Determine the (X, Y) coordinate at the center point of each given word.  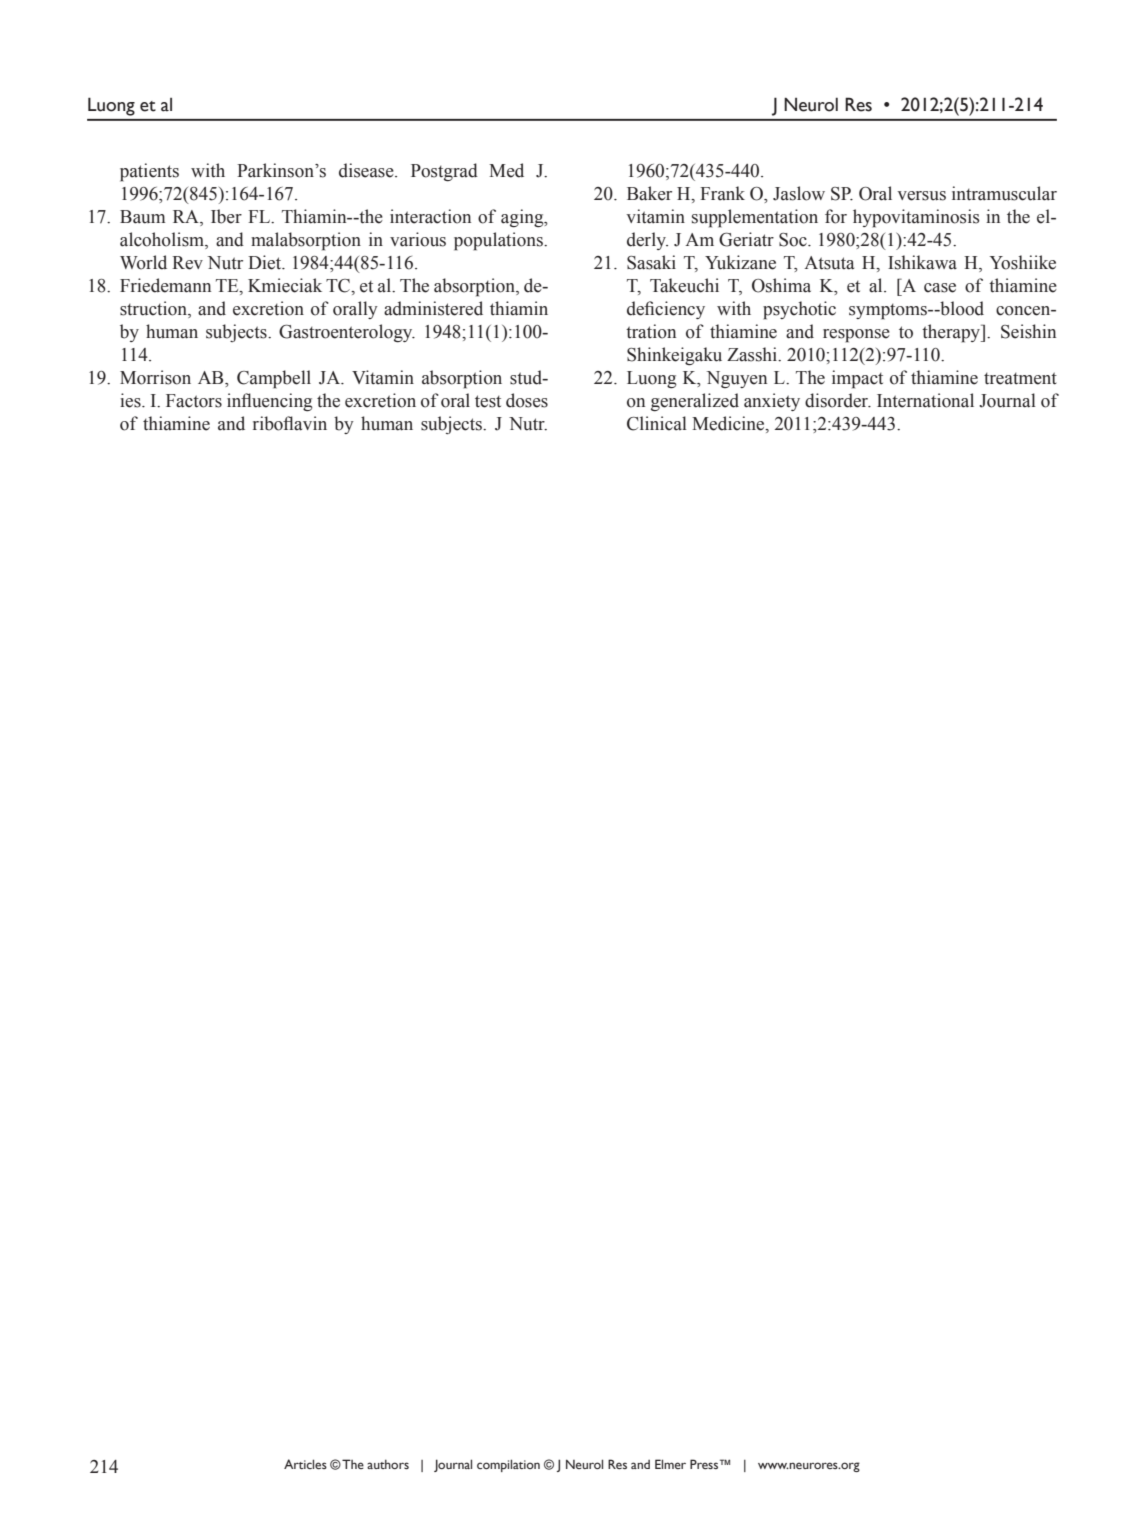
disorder (838, 400)
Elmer (670, 1464)
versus (921, 196)
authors (388, 1464)
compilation (508, 1465)
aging (523, 218)
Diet (266, 262)
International (925, 400)
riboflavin (290, 423)
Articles (305, 1464)
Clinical (657, 423)
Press (705, 1464)
